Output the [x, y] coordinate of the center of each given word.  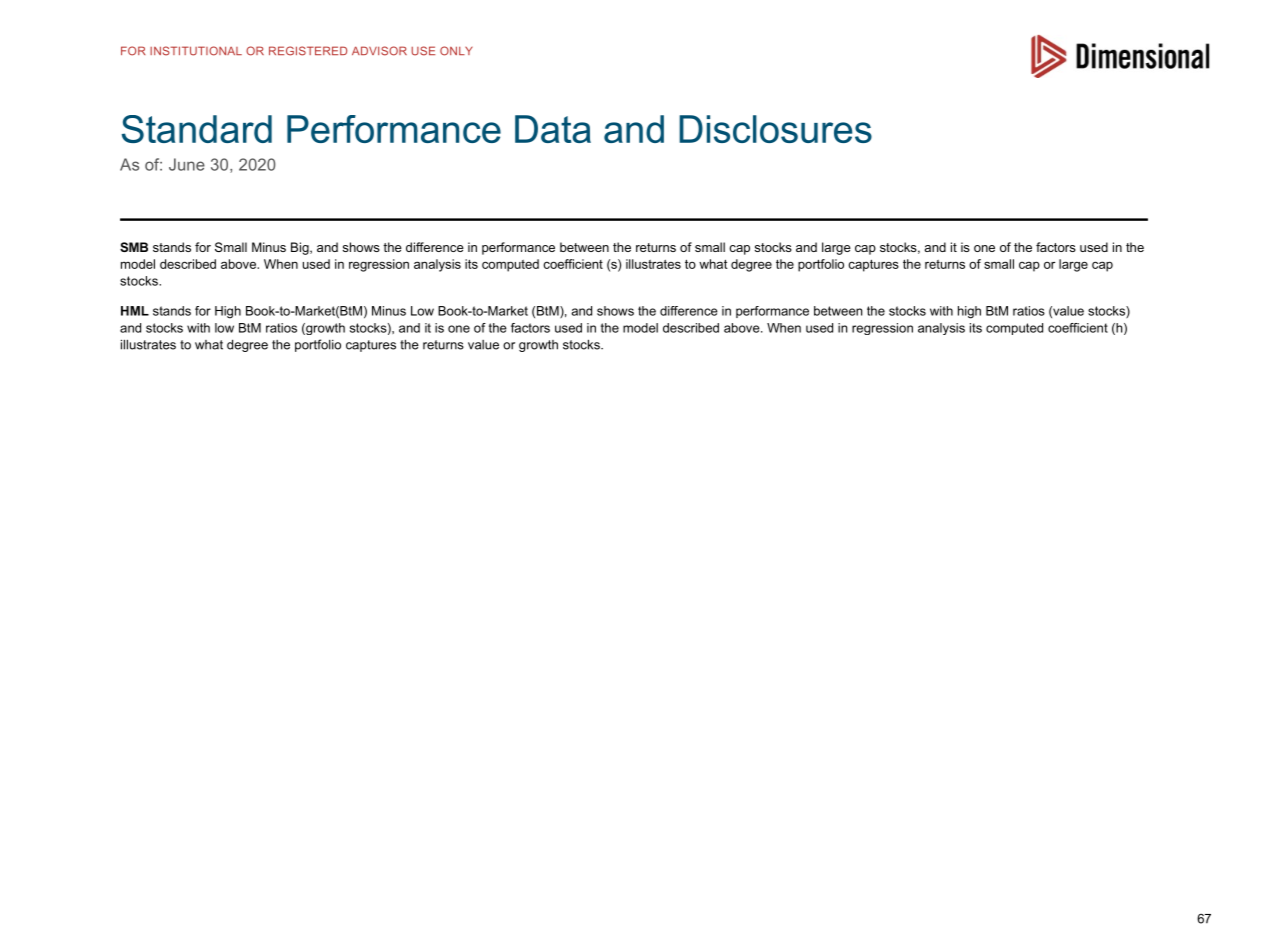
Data [553, 129]
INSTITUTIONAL [196, 51]
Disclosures [775, 129]
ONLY [456, 51]
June [187, 164]
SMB [134, 247]
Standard [197, 129]
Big [301, 248]
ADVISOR [379, 51]
